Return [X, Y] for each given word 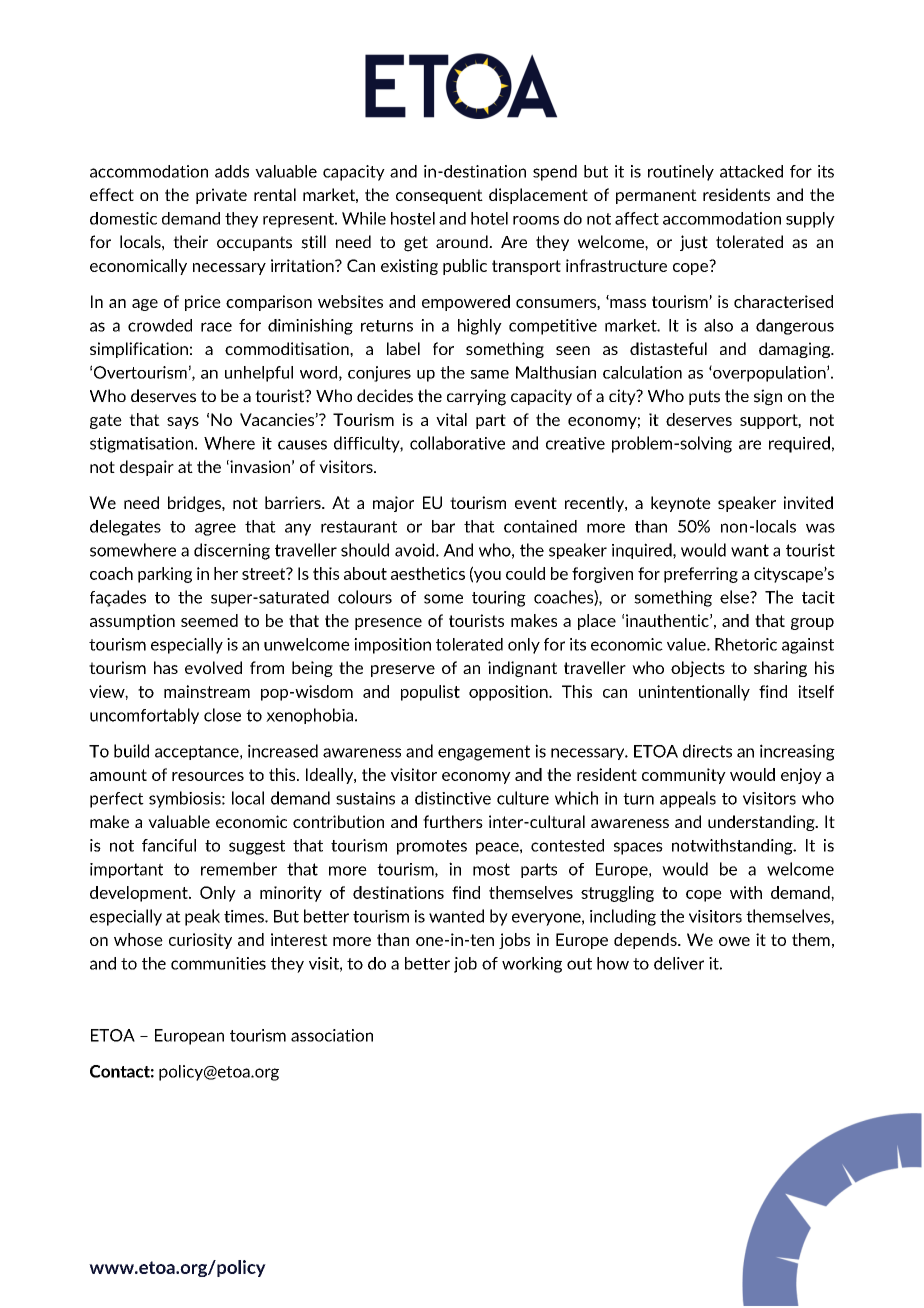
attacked [751, 171]
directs [707, 751]
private [221, 196]
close [222, 715]
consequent [439, 196]
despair [147, 468]
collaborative [457, 443]
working [532, 965]
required [799, 444]
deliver [679, 963]
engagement [484, 753]
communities [218, 963]
